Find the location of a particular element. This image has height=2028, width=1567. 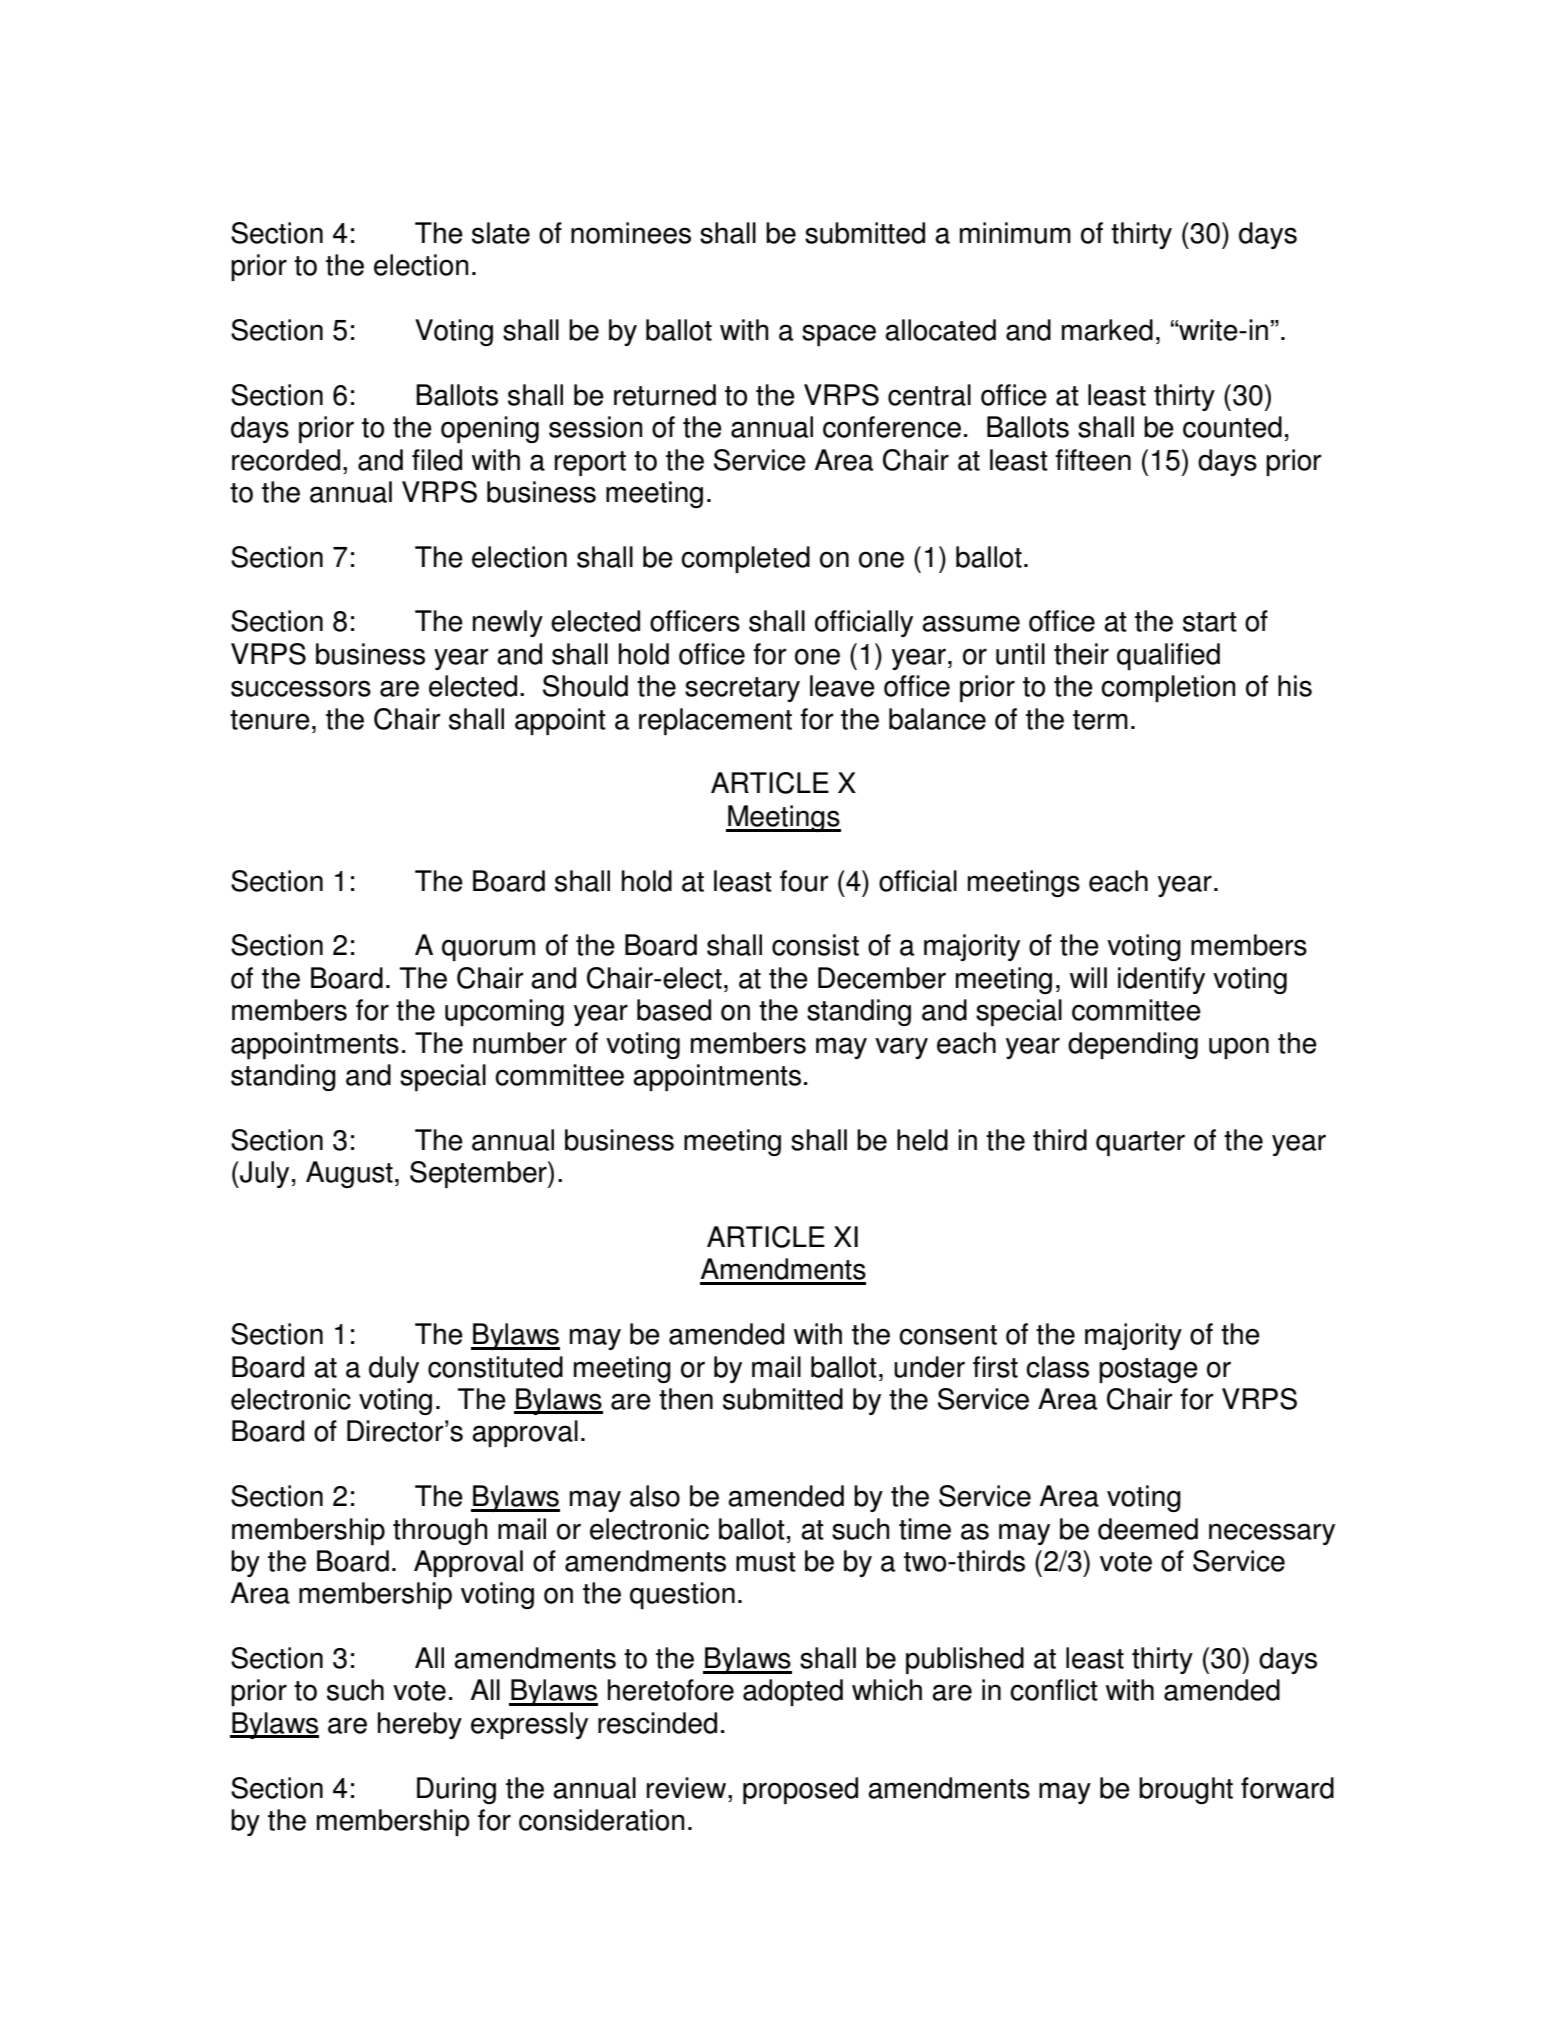

postage is located at coordinates (1148, 1370).
